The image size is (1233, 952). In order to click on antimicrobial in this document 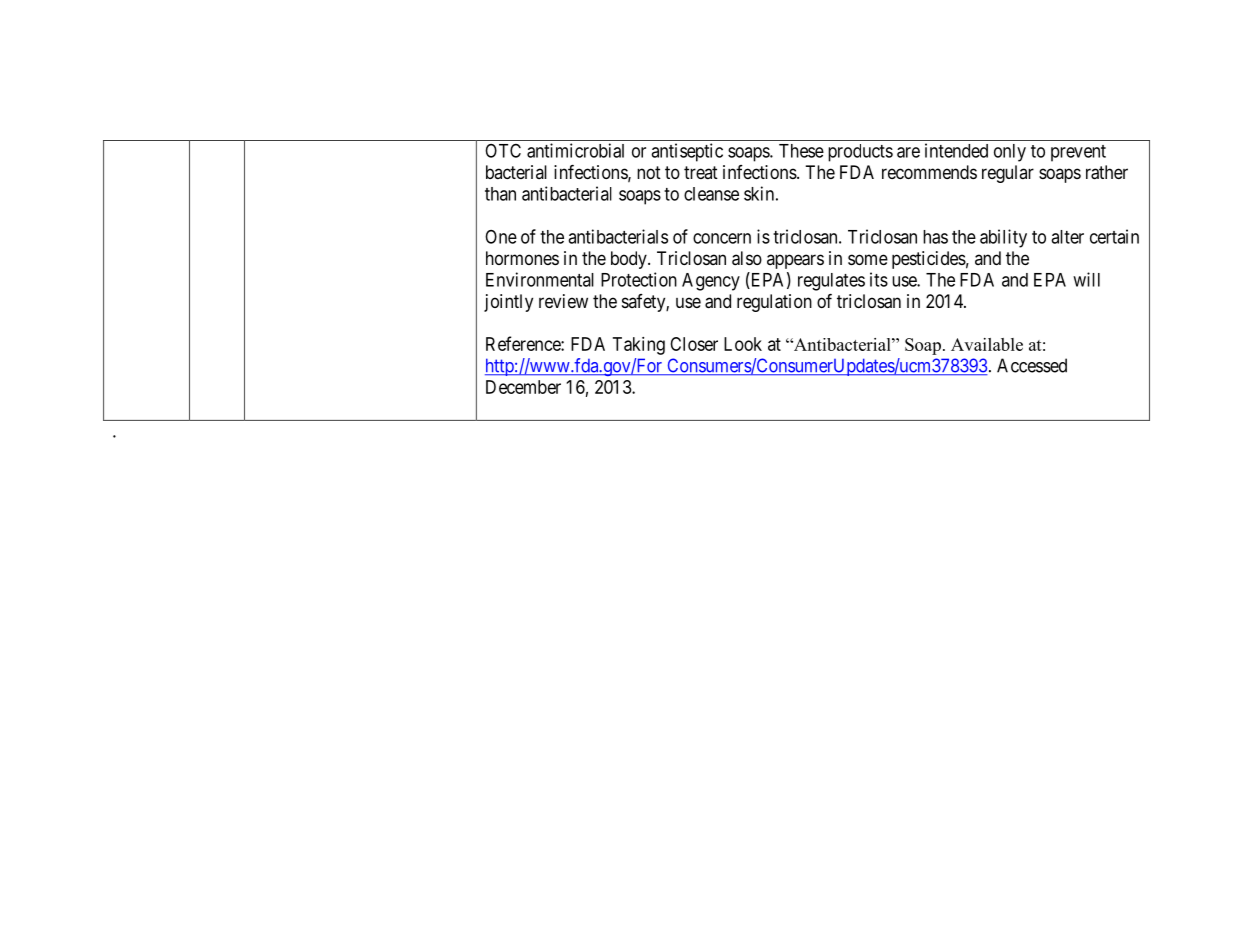, I will do `click(575, 150)`.
